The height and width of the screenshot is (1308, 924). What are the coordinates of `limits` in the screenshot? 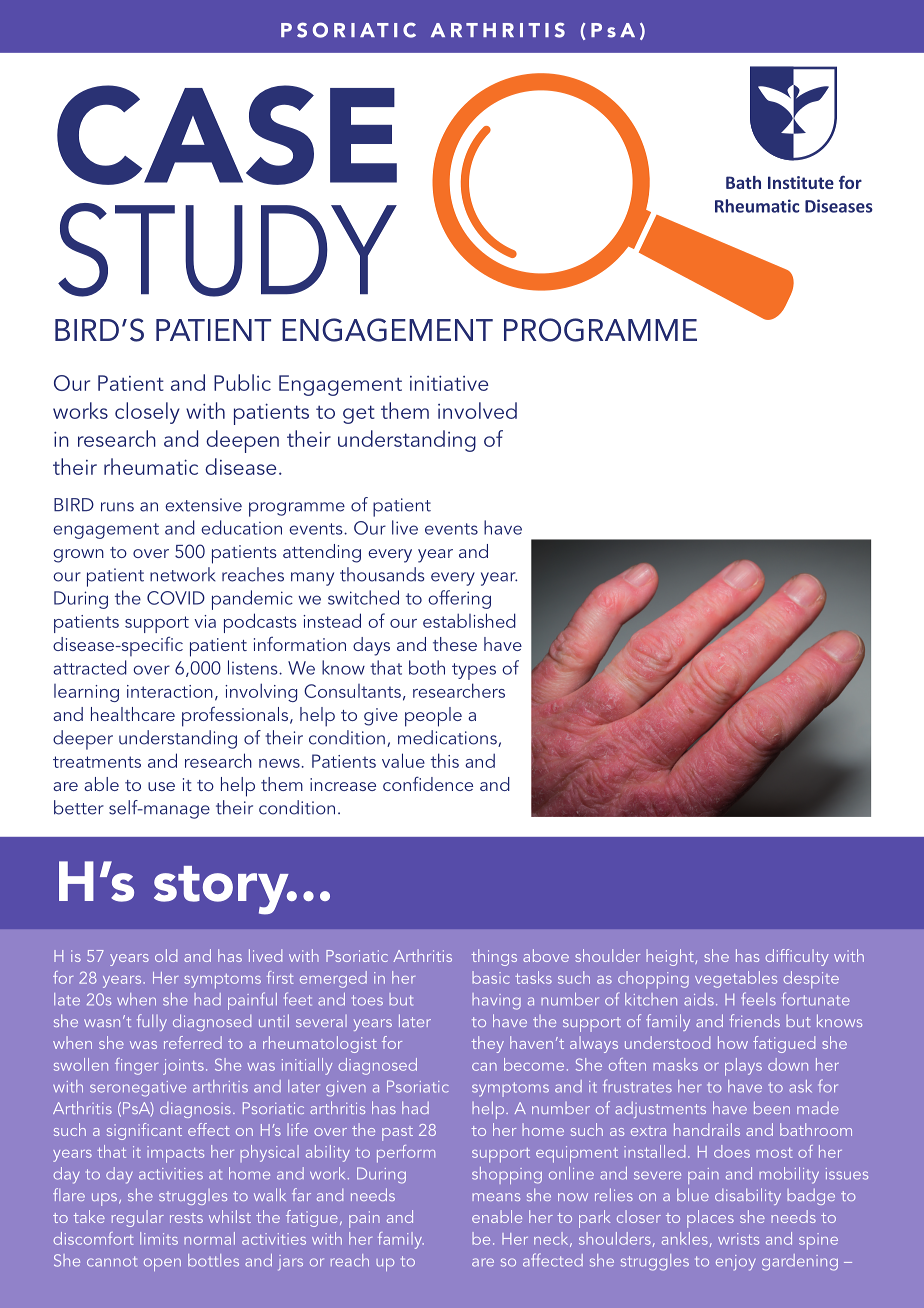 It's located at (159, 1238).
